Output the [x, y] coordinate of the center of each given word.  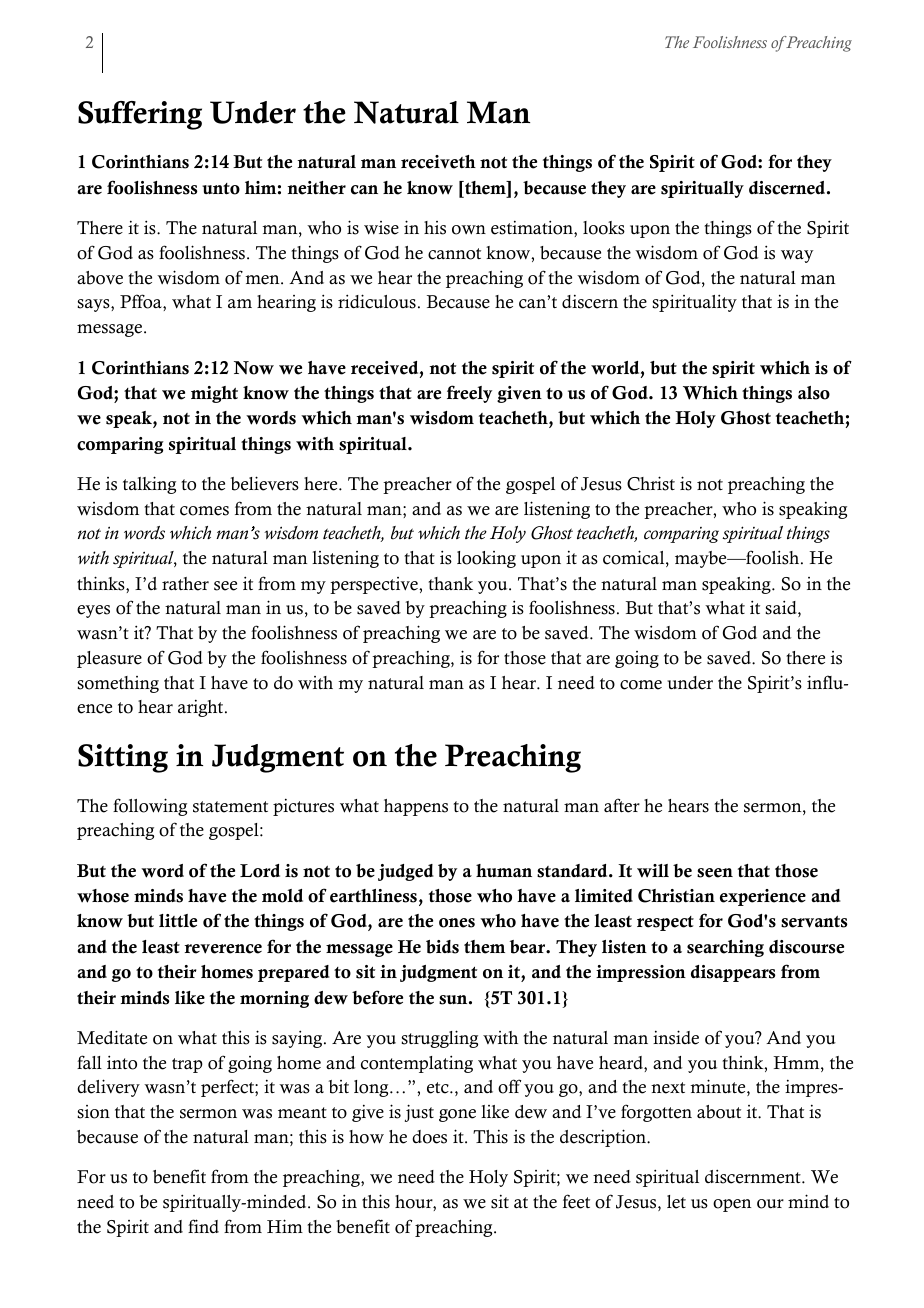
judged [406, 872]
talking [149, 485]
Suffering [140, 115]
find [203, 1226]
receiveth [438, 162]
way [797, 256]
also [814, 393]
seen [715, 873]
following [150, 807]
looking [486, 559]
